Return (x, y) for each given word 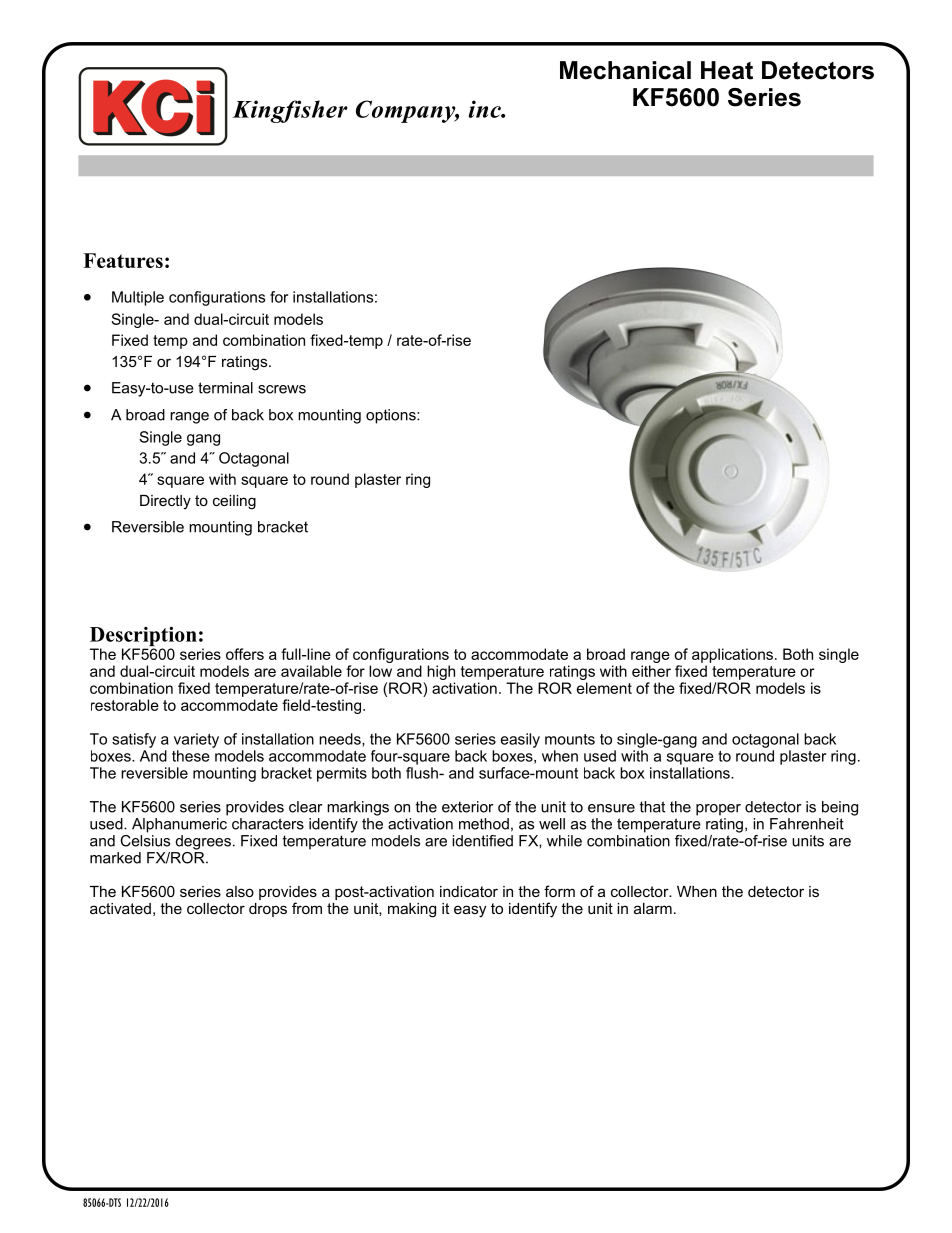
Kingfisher (290, 111)
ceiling (234, 502)
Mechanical (625, 70)
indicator (469, 891)
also (240, 891)
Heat (727, 70)
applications (732, 655)
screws (282, 389)
